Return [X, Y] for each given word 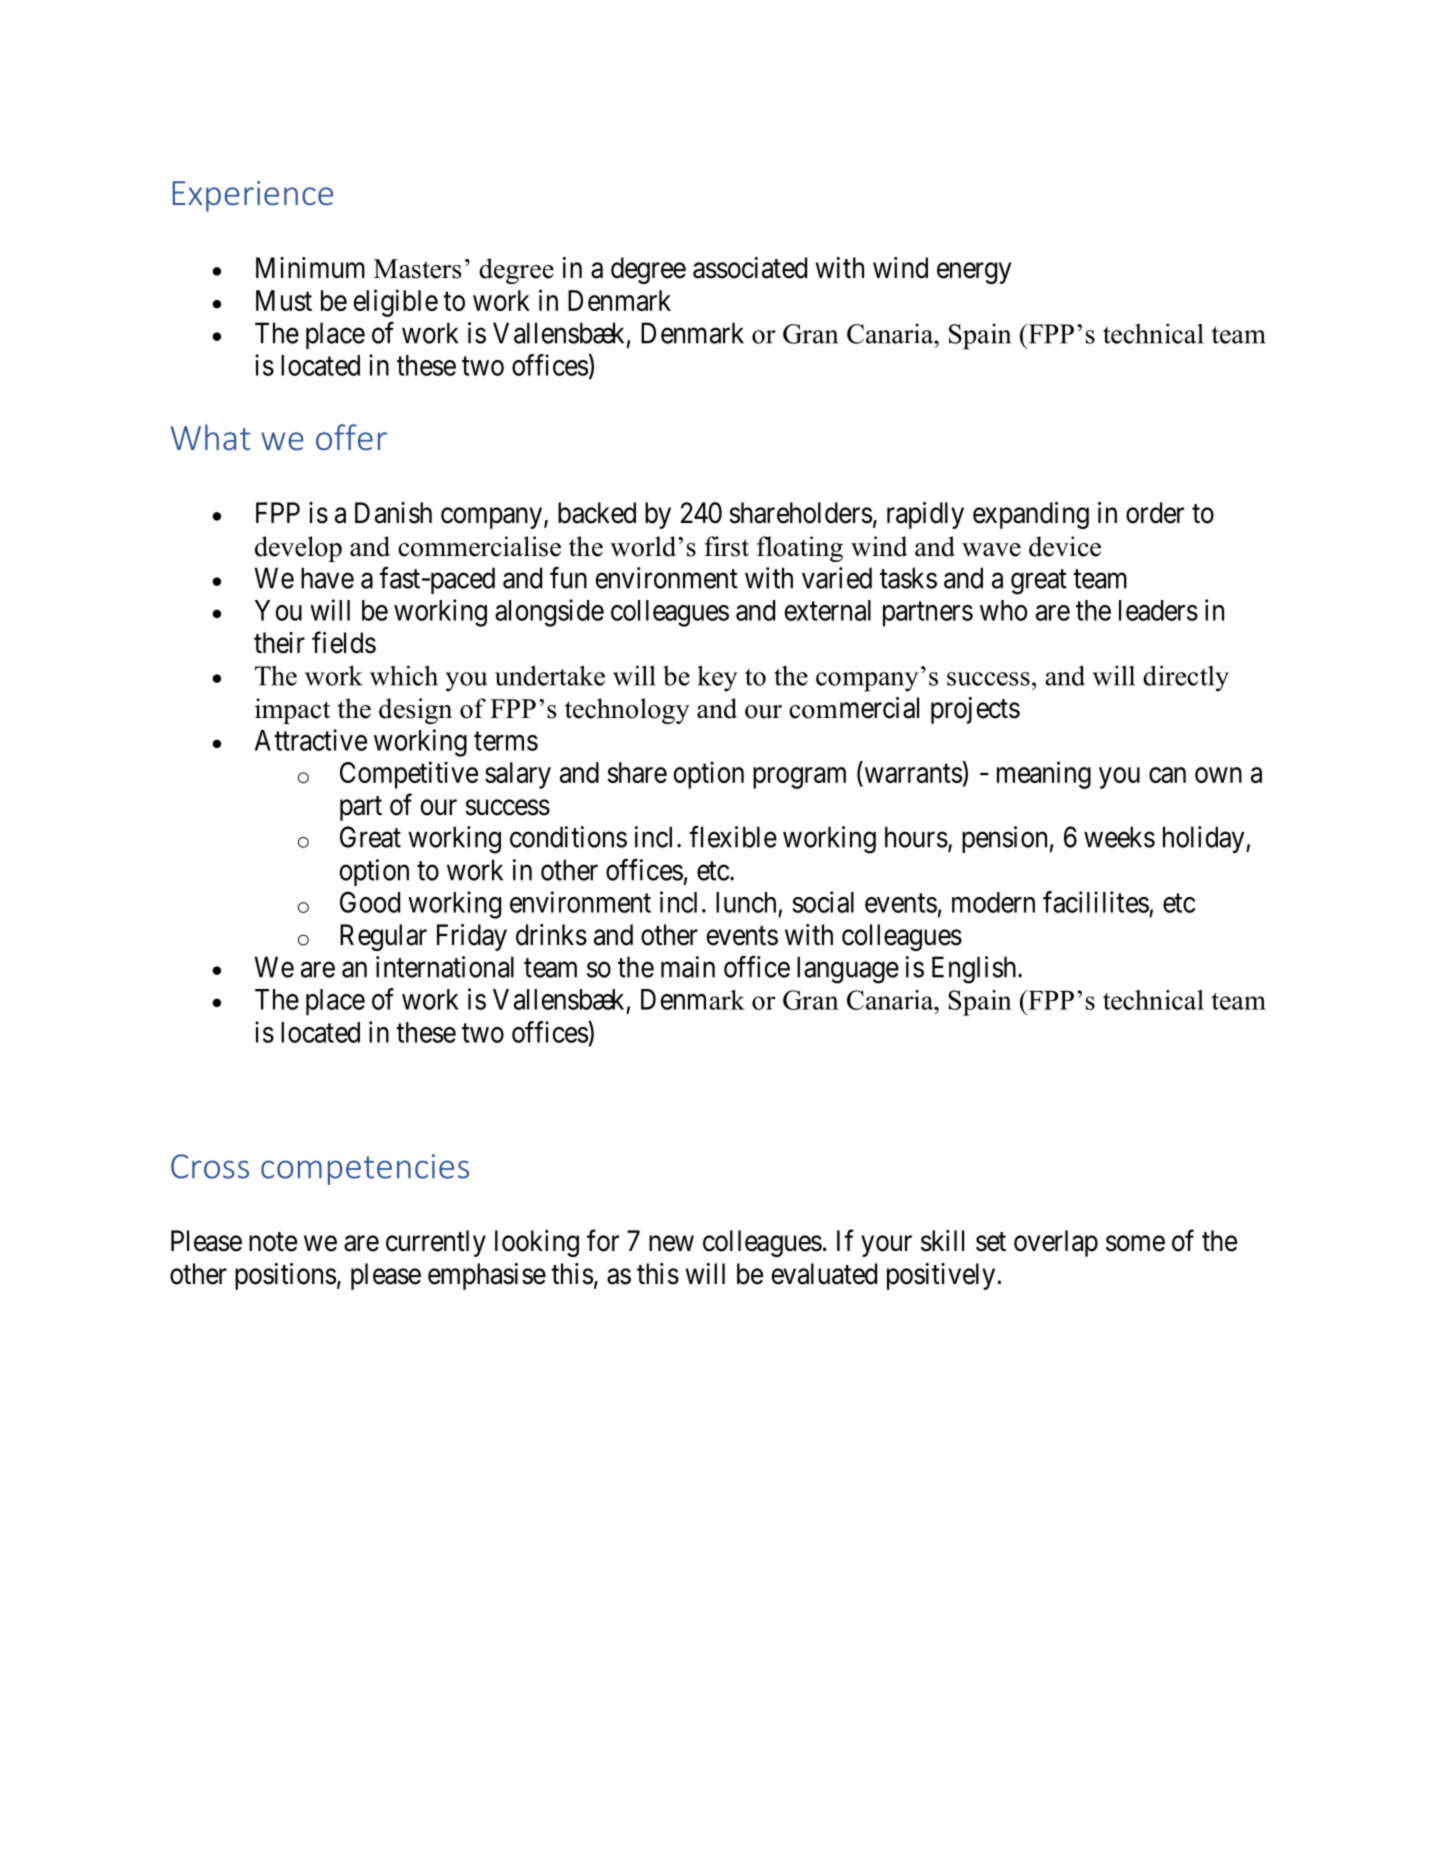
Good [370, 902]
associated [750, 268]
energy [974, 273]
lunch [746, 902]
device [1065, 546]
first [726, 546]
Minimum [310, 267]
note [273, 1242]
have [327, 578]
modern [993, 902]
